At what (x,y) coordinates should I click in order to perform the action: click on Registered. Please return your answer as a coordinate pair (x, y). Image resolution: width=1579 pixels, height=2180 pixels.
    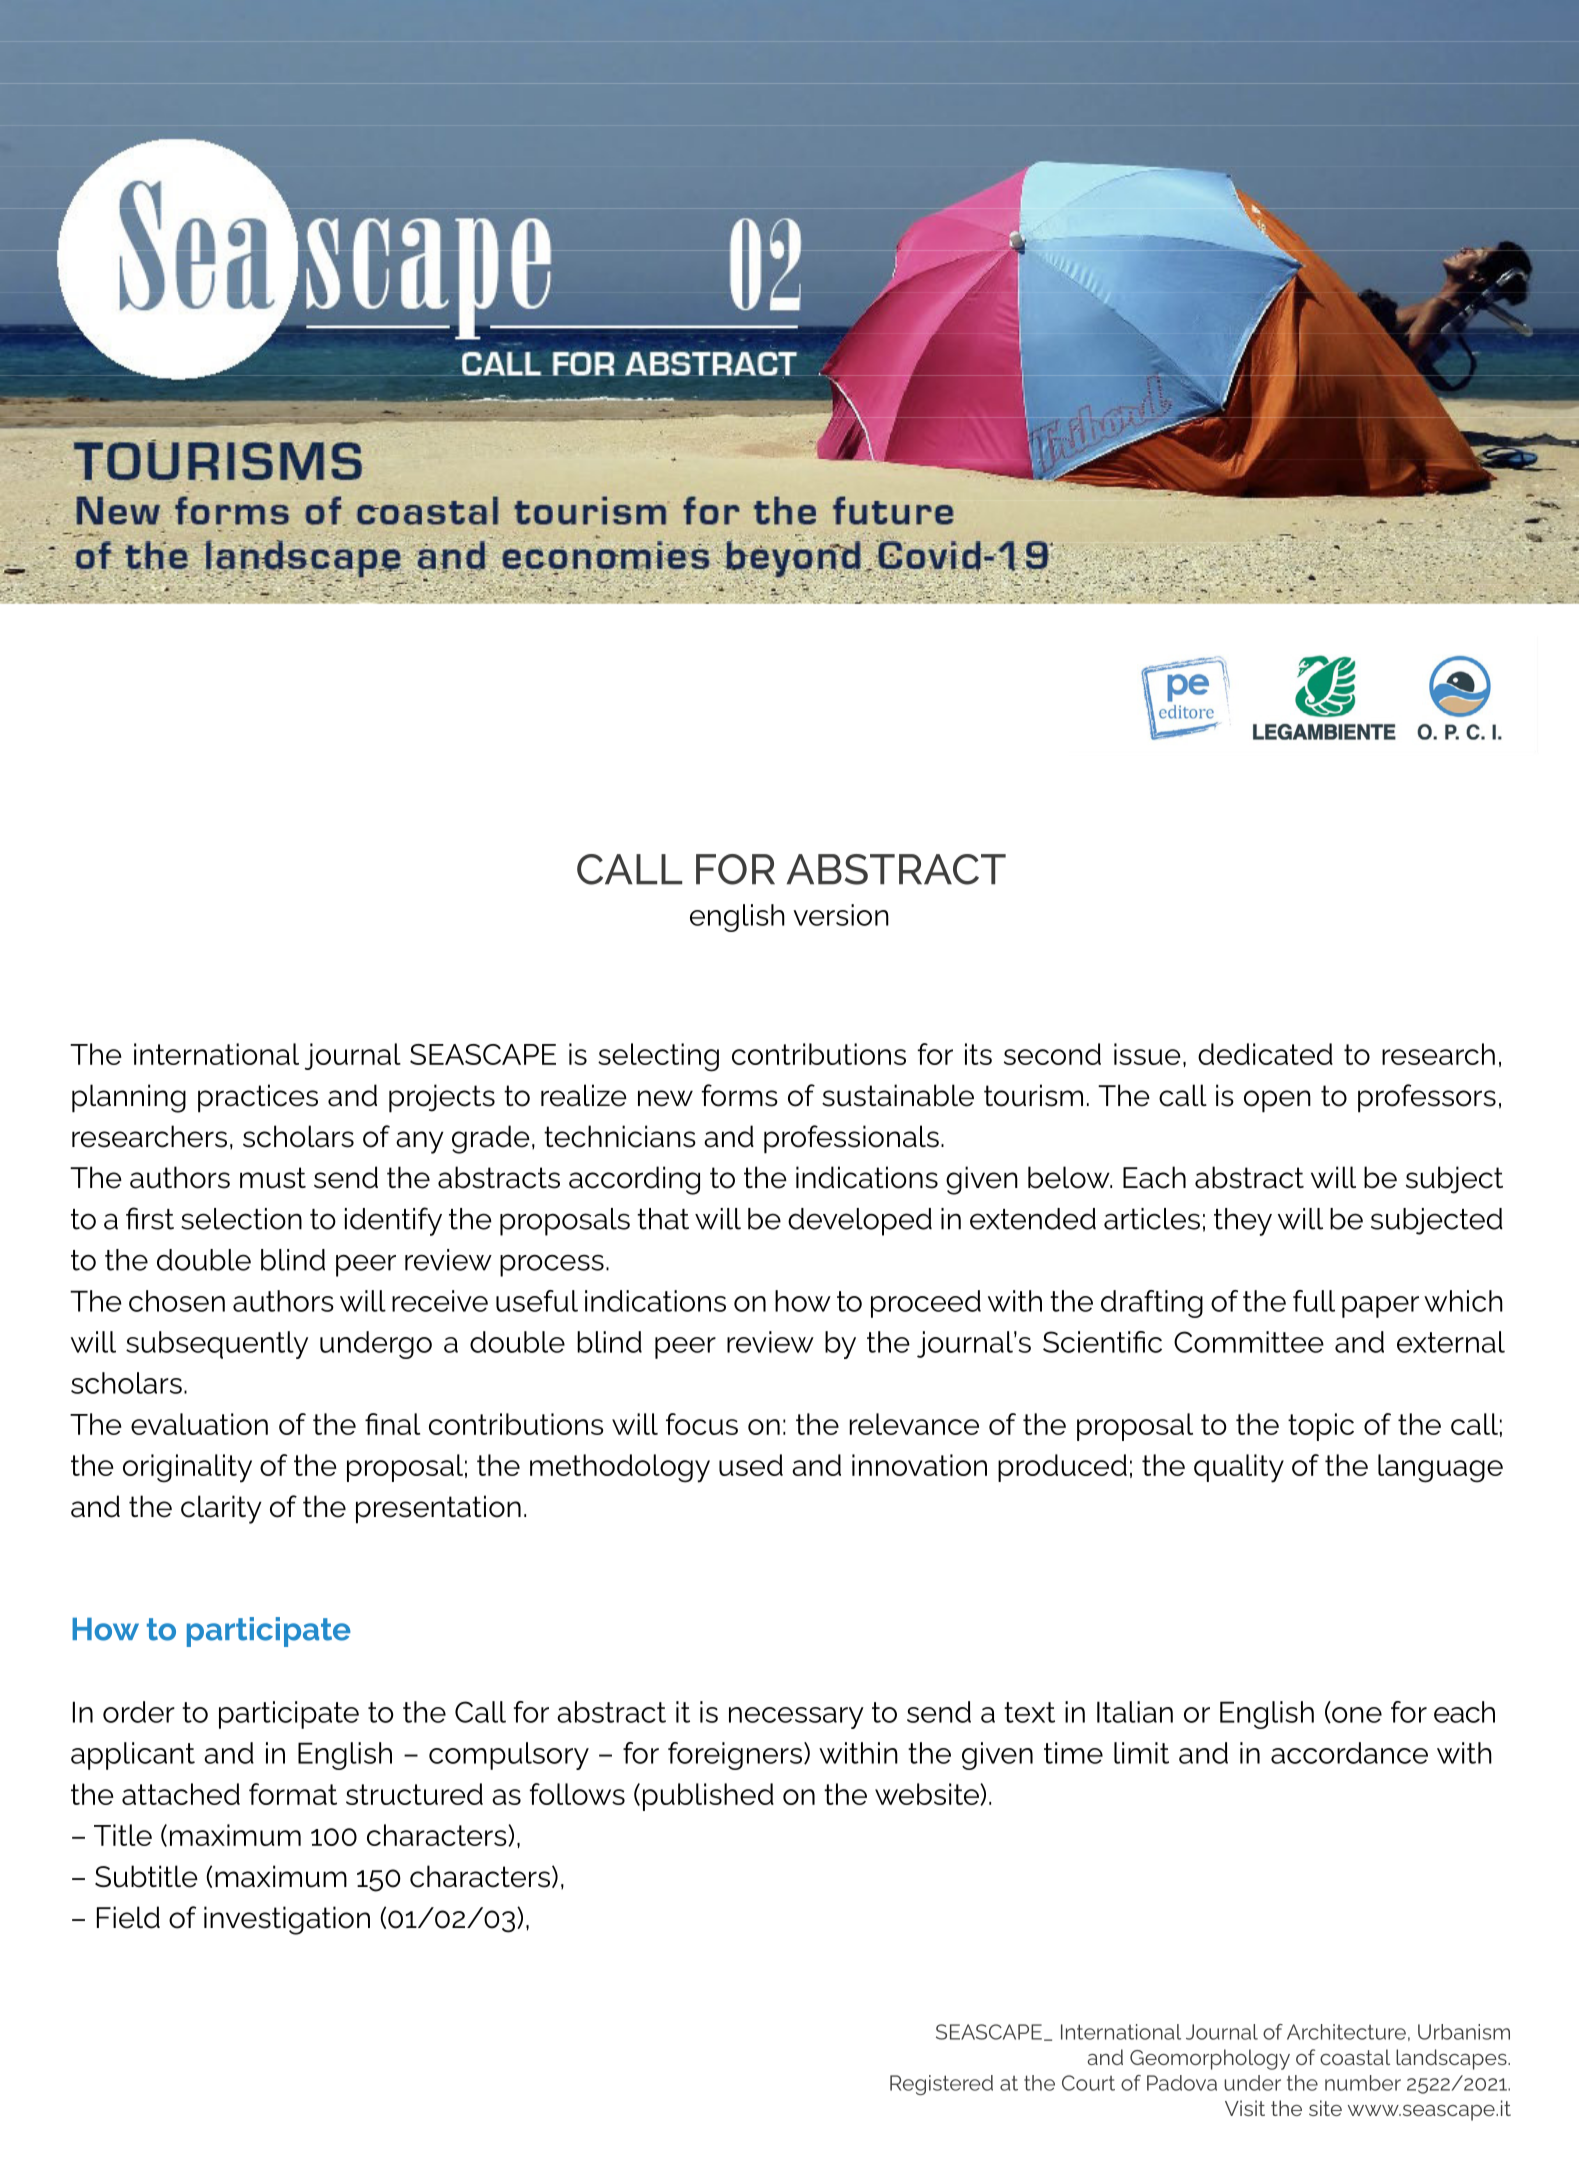
    Looking at the image, I should click on (941, 2085).
